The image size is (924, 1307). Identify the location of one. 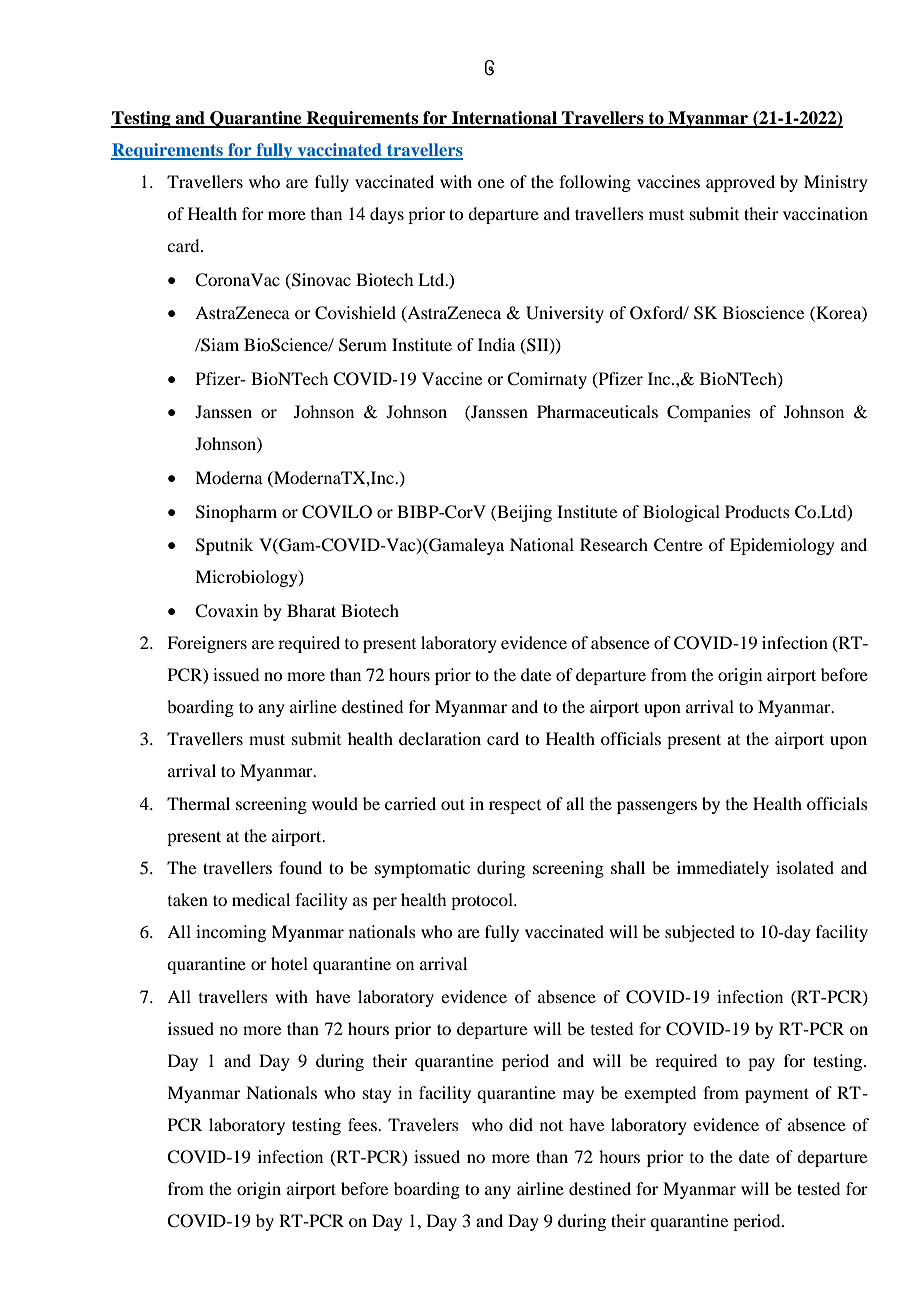
(491, 183).
